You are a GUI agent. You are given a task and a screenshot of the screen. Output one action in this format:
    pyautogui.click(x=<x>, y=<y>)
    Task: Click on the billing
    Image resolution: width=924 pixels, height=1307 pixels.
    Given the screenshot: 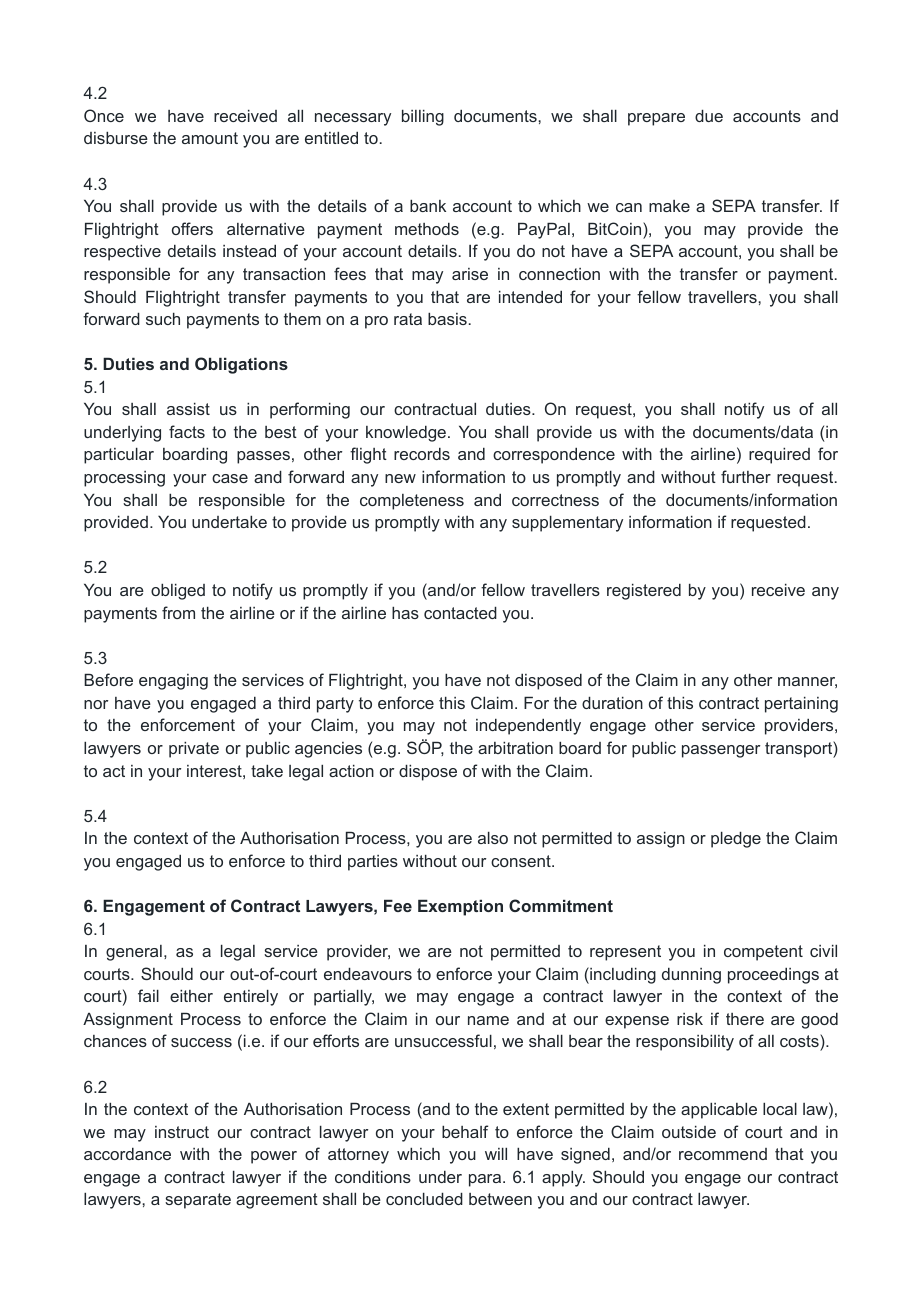 What is the action you would take?
    pyautogui.click(x=423, y=117)
